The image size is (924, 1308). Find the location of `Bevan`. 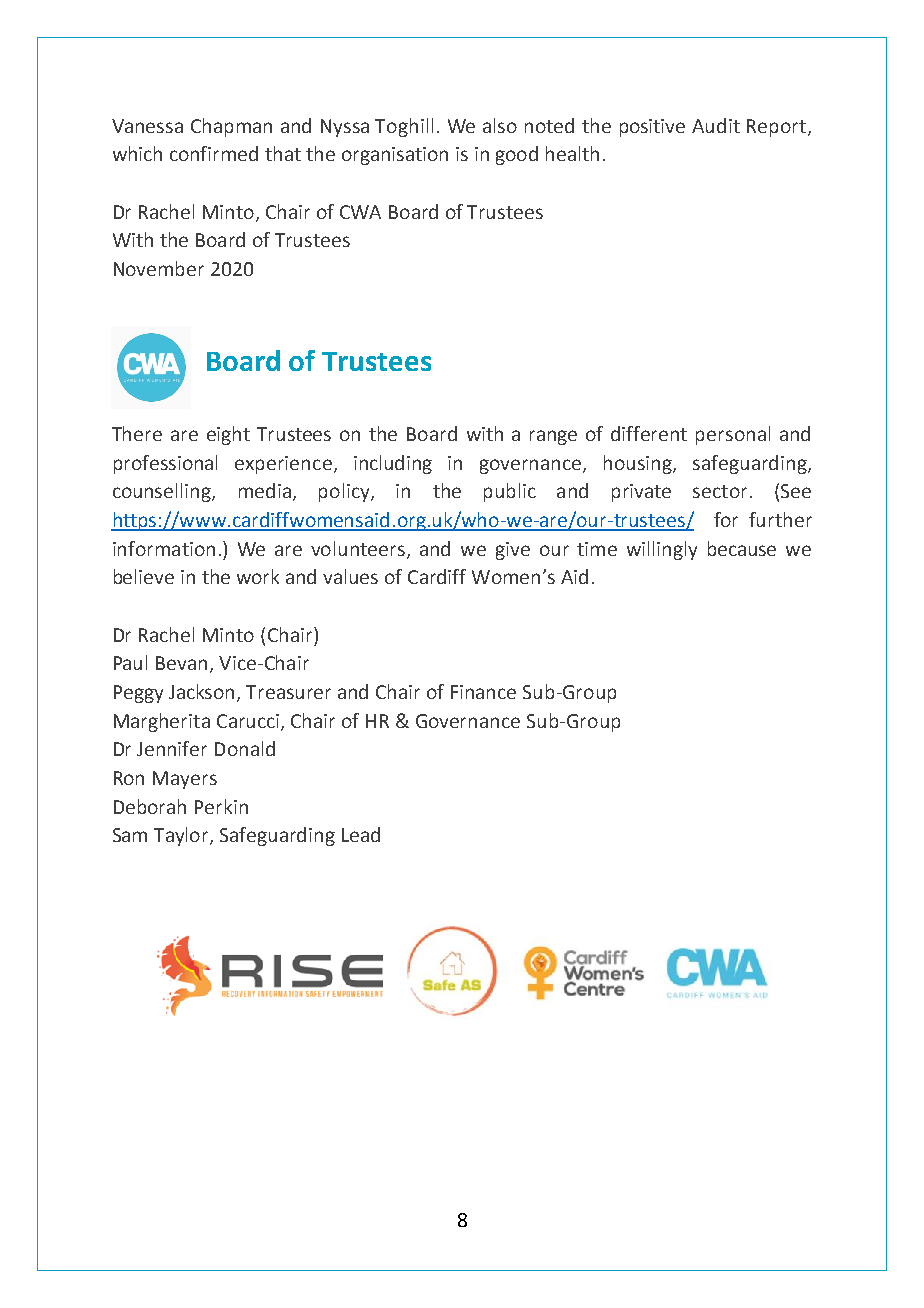

Bevan is located at coordinates (181, 663).
